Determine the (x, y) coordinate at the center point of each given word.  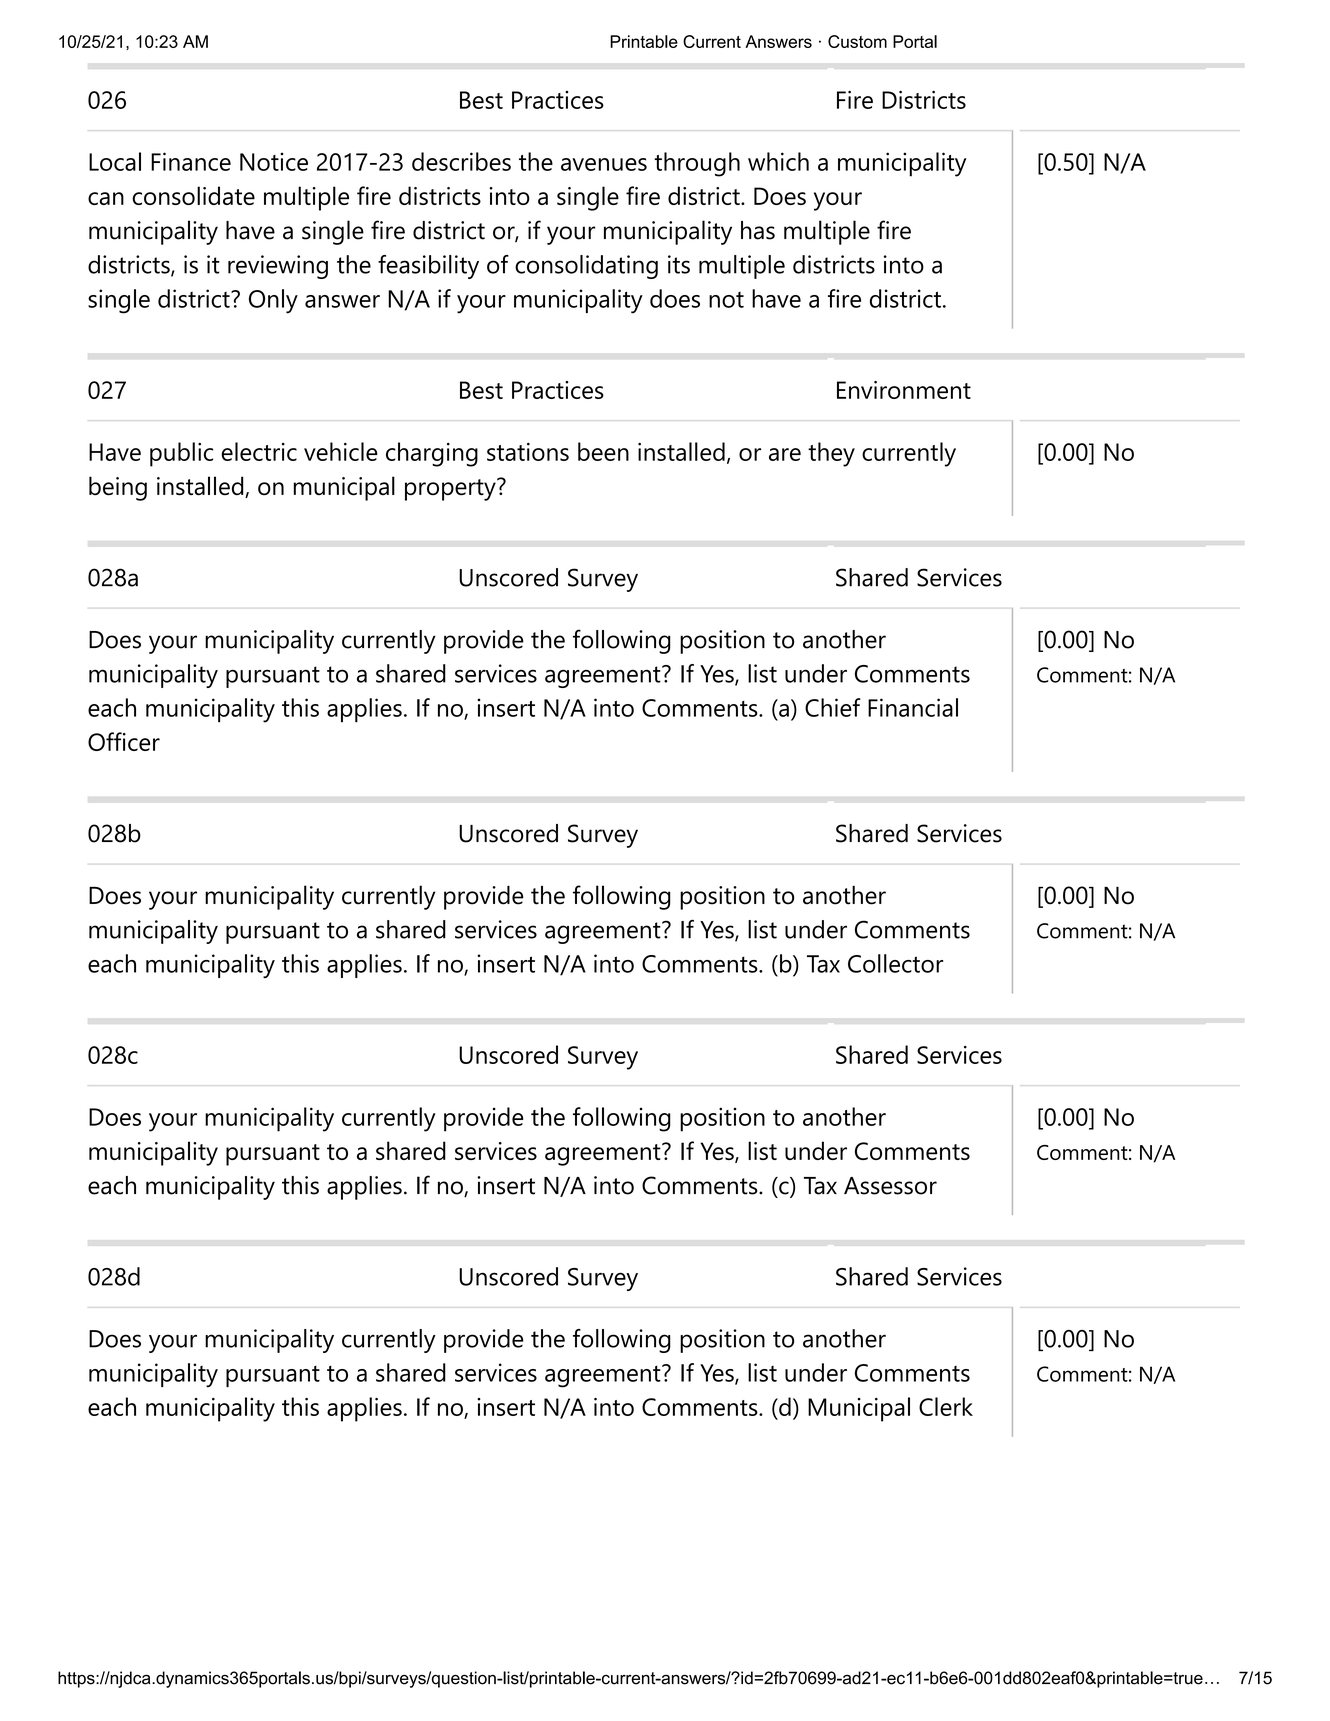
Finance (191, 161)
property (451, 489)
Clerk (946, 1406)
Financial (913, 707)
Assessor (890, 1186)
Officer (124, 741)
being (118, 488)
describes (461, 161)
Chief (833, 707)
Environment (904, 390)
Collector (895, 963)
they (831, 454)
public (181, 454)
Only (273, 301)
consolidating (586, 267)
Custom (857, 41)
